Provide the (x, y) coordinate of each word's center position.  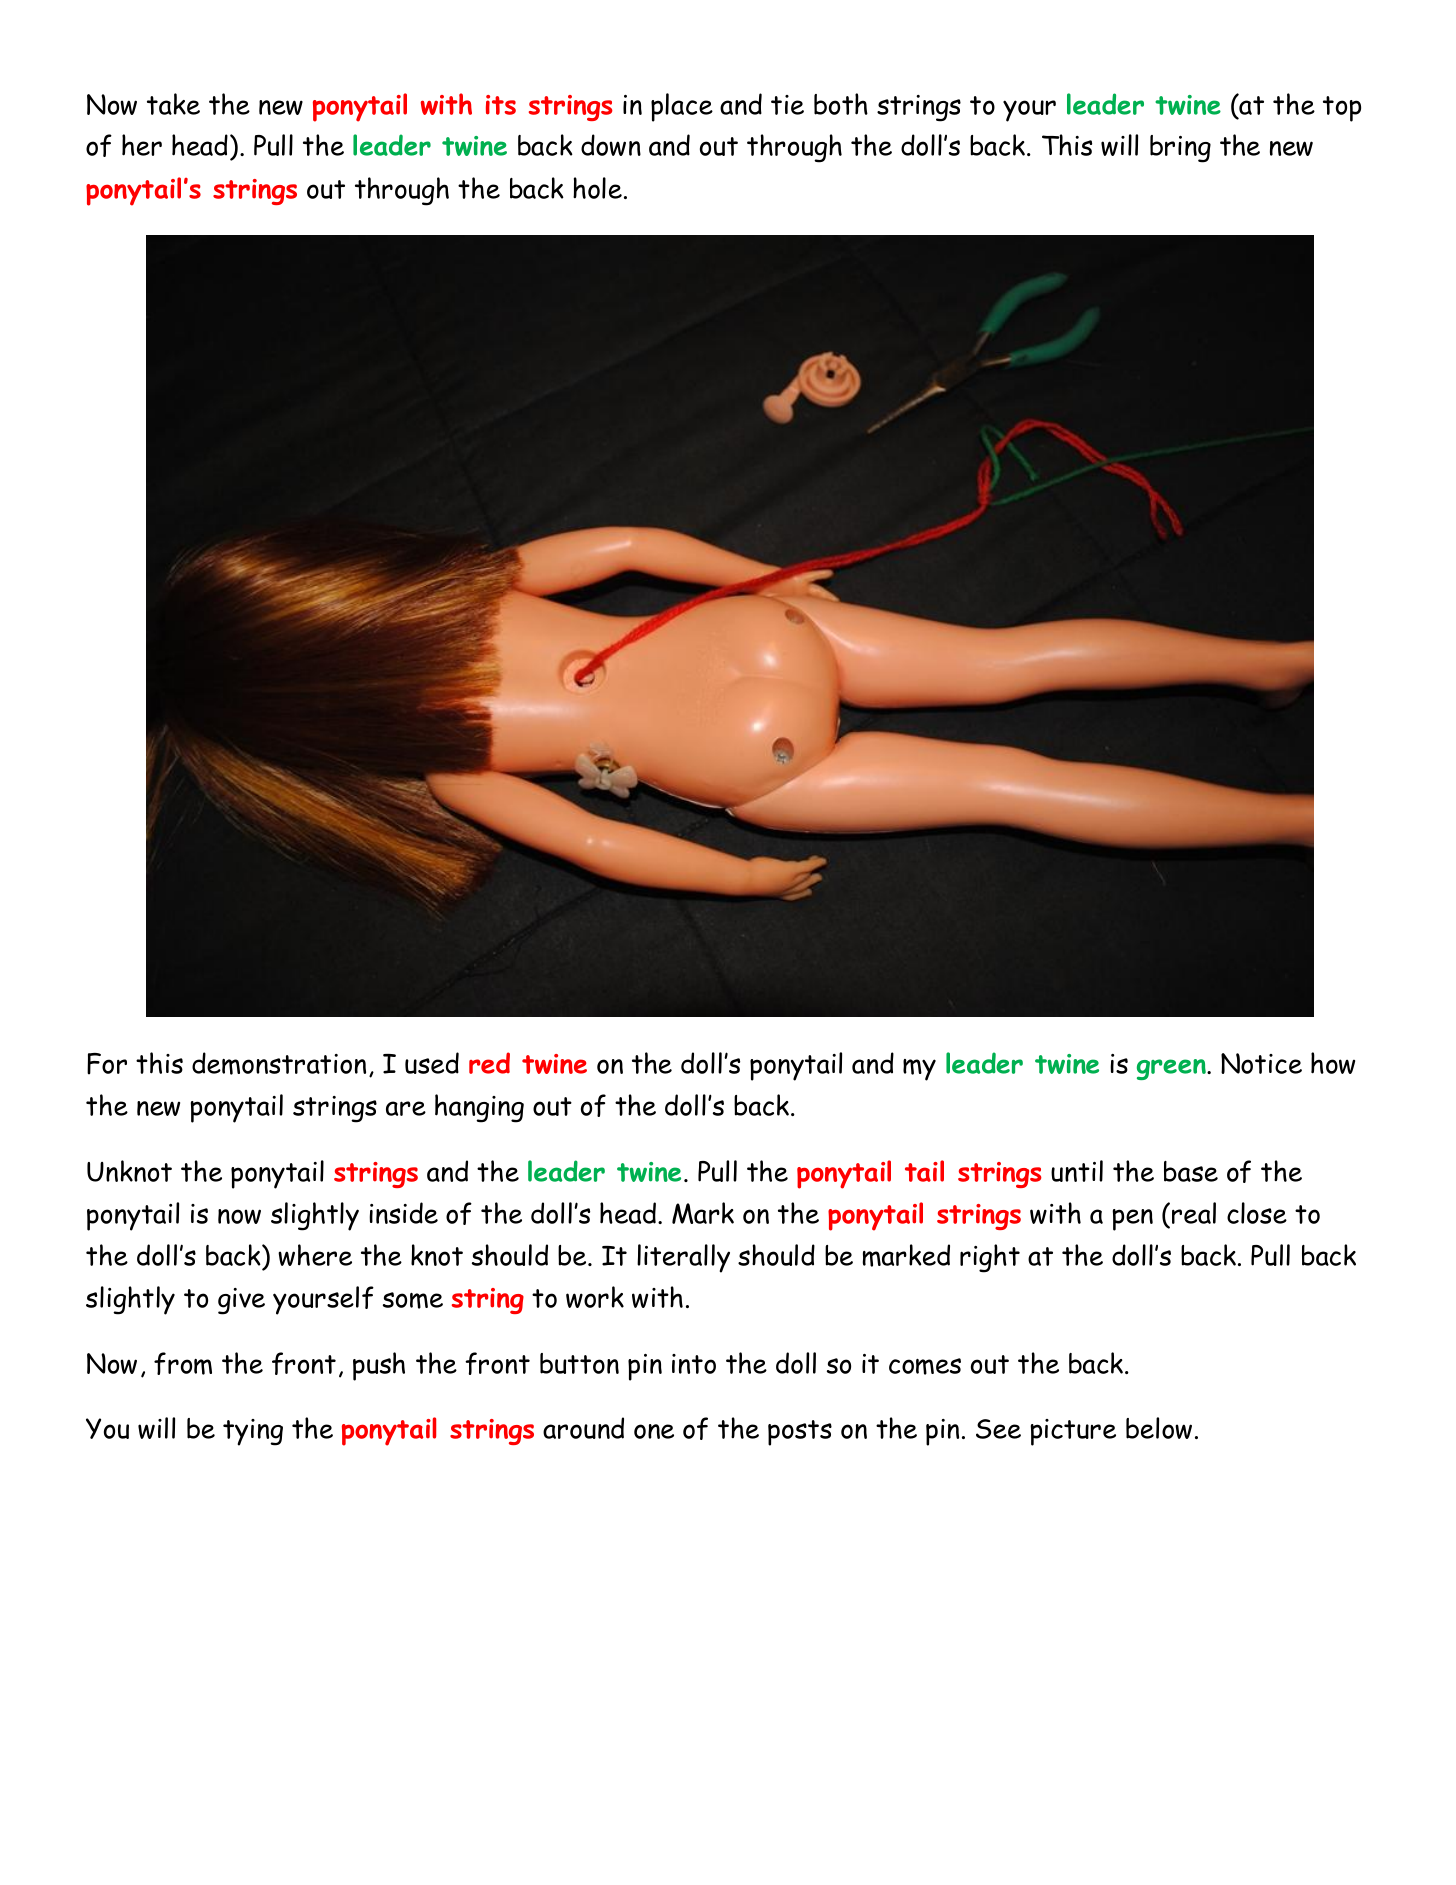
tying (253, 1432)
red (489, 1063)
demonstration (279, 1063)
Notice (1261, 1063)
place (682, 107)
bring (1180, 149)
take (173, 104)
